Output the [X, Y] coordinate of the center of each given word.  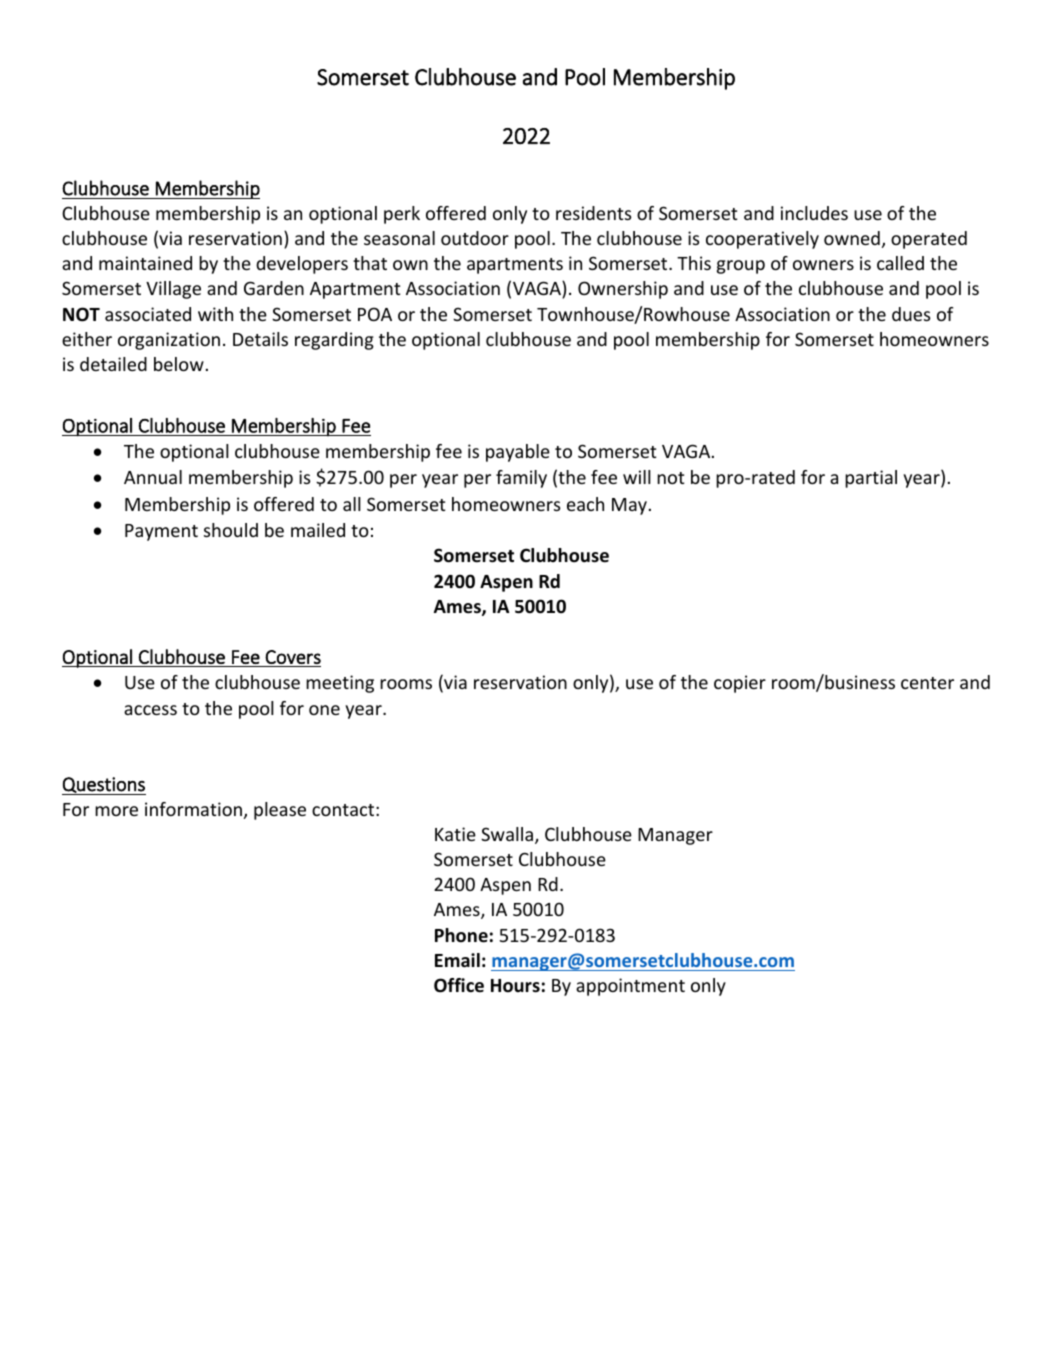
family [521, 479]
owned [852, 238]
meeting [340, 684]
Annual [153, 477]
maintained [145, 263]
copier [740, 684]
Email [457, 960]
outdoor [475, 238]
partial [871, 479]
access [150, 710]
